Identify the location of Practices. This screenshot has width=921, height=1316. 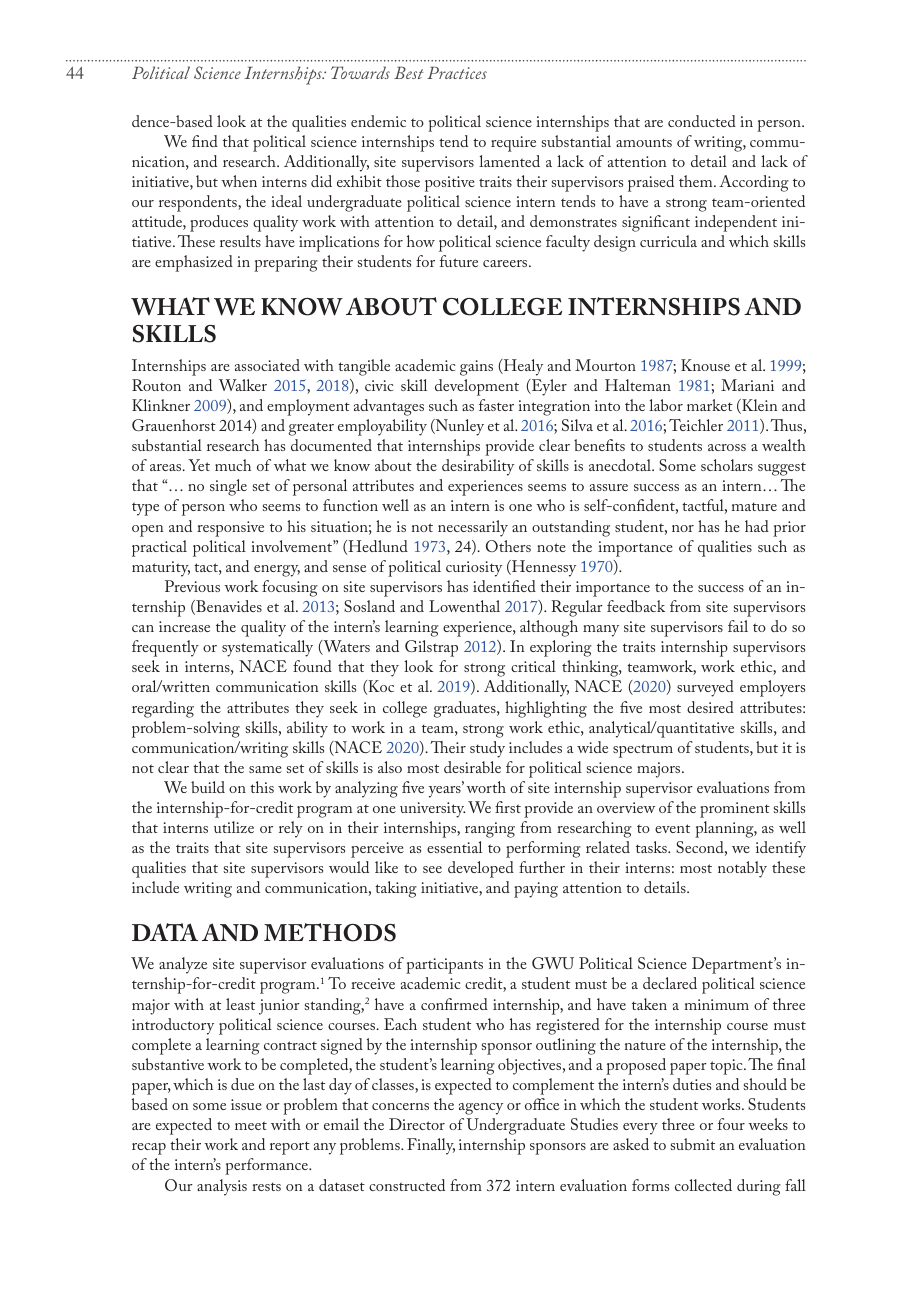
(457, 72).
